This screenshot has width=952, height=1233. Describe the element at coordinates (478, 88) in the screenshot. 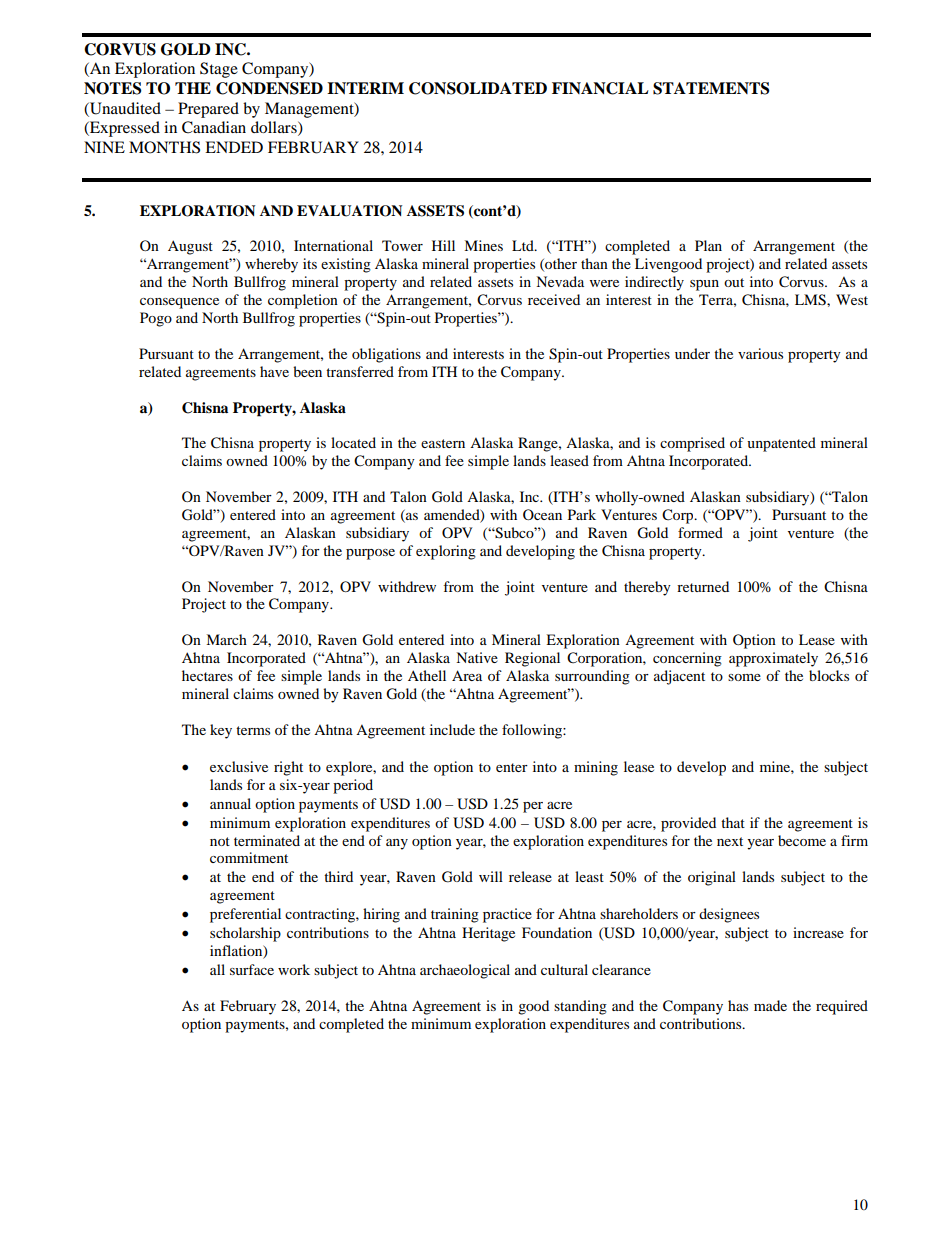

I see `CONSOLIDATED` at that location.
